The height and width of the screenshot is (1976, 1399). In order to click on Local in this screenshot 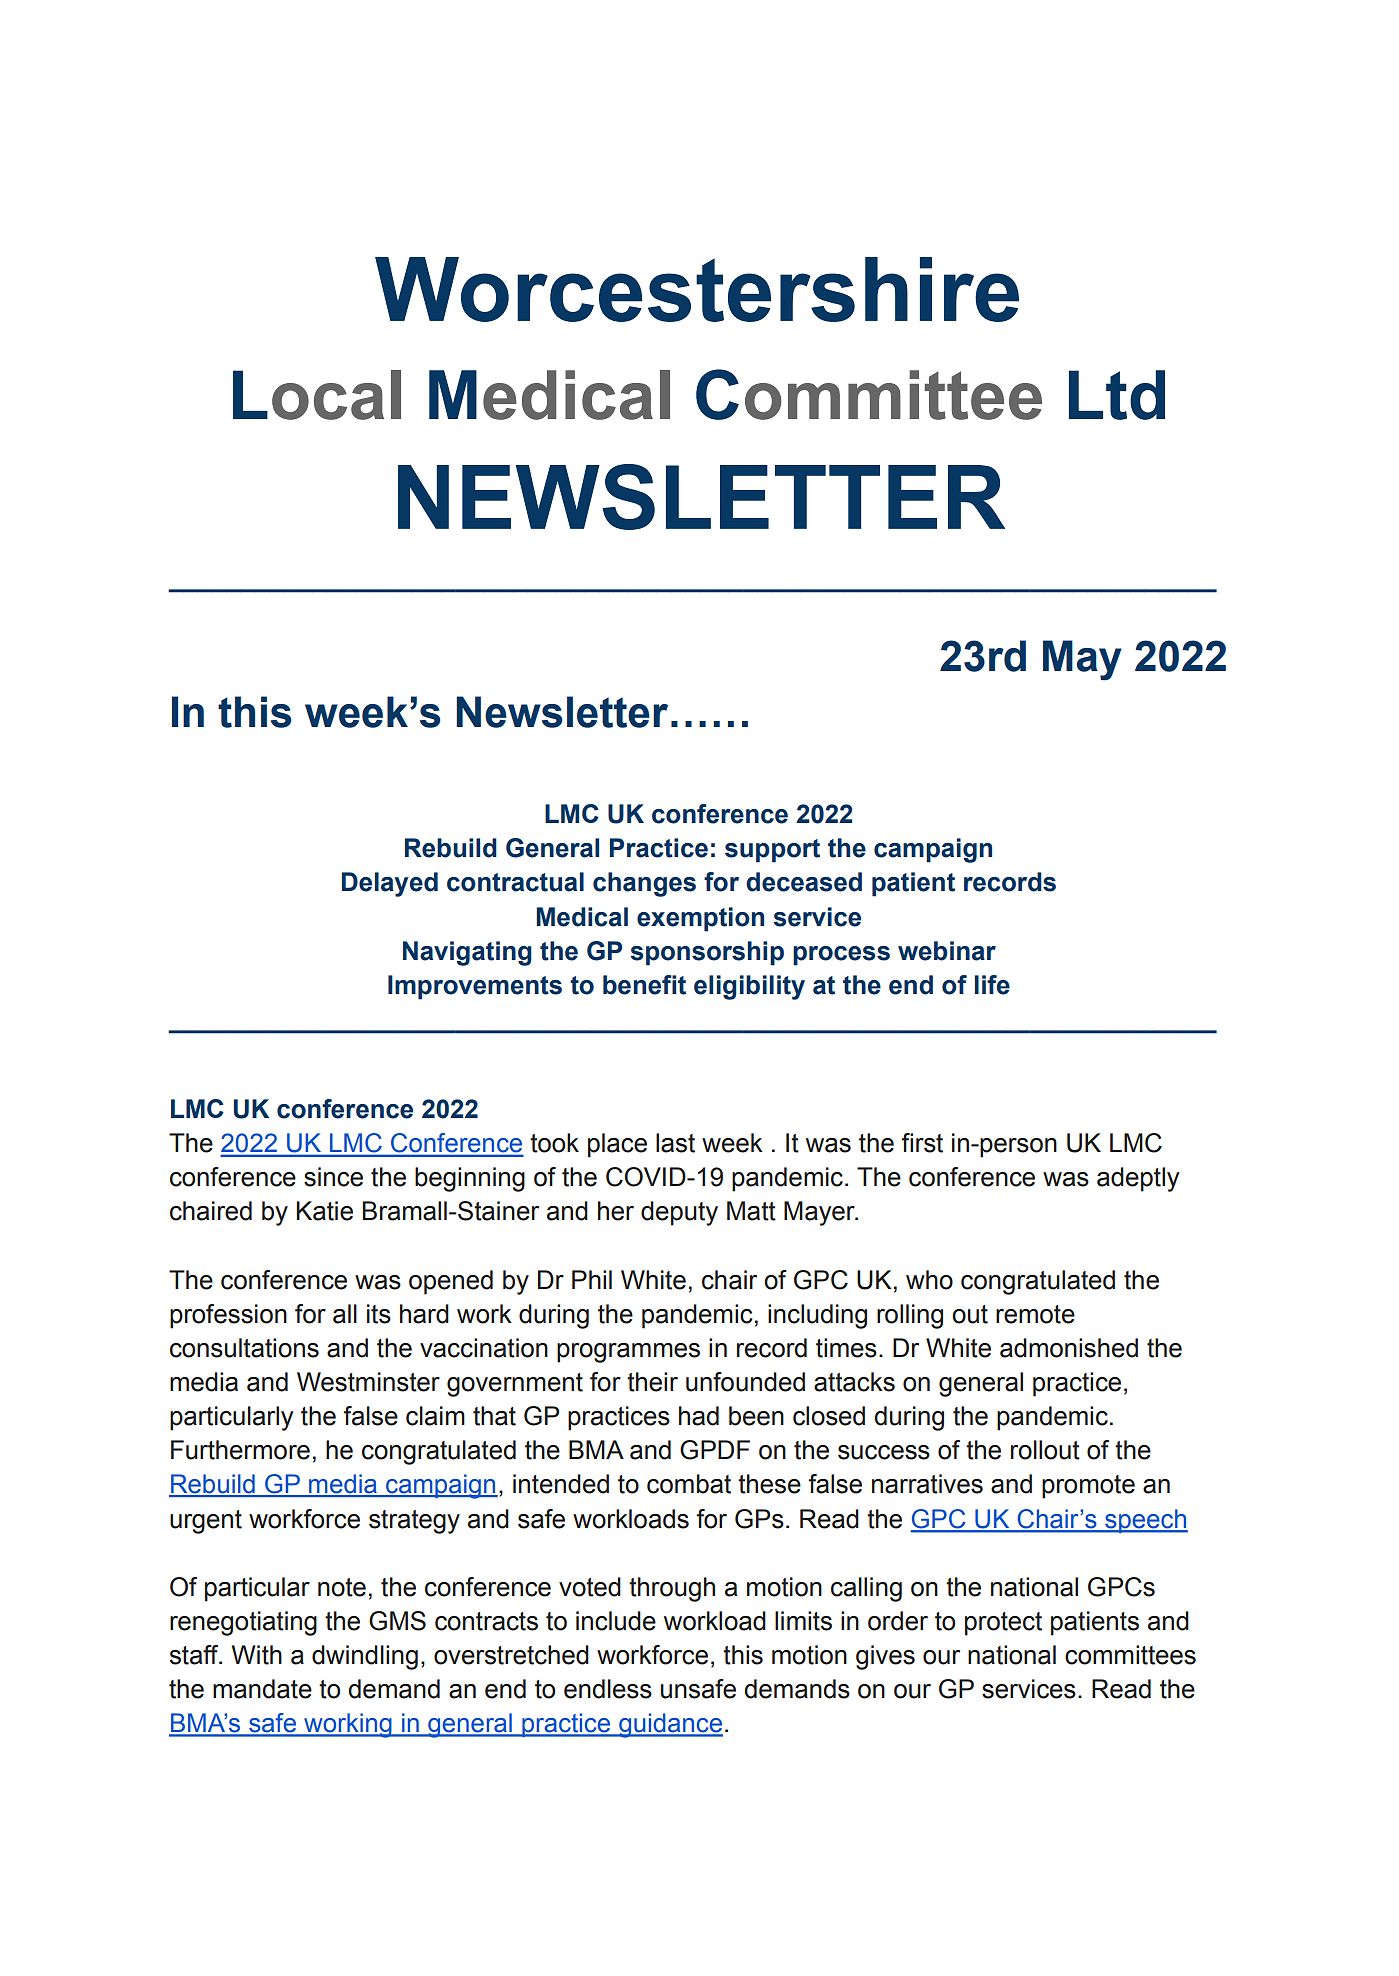, I will do `click(317, 395)`.
